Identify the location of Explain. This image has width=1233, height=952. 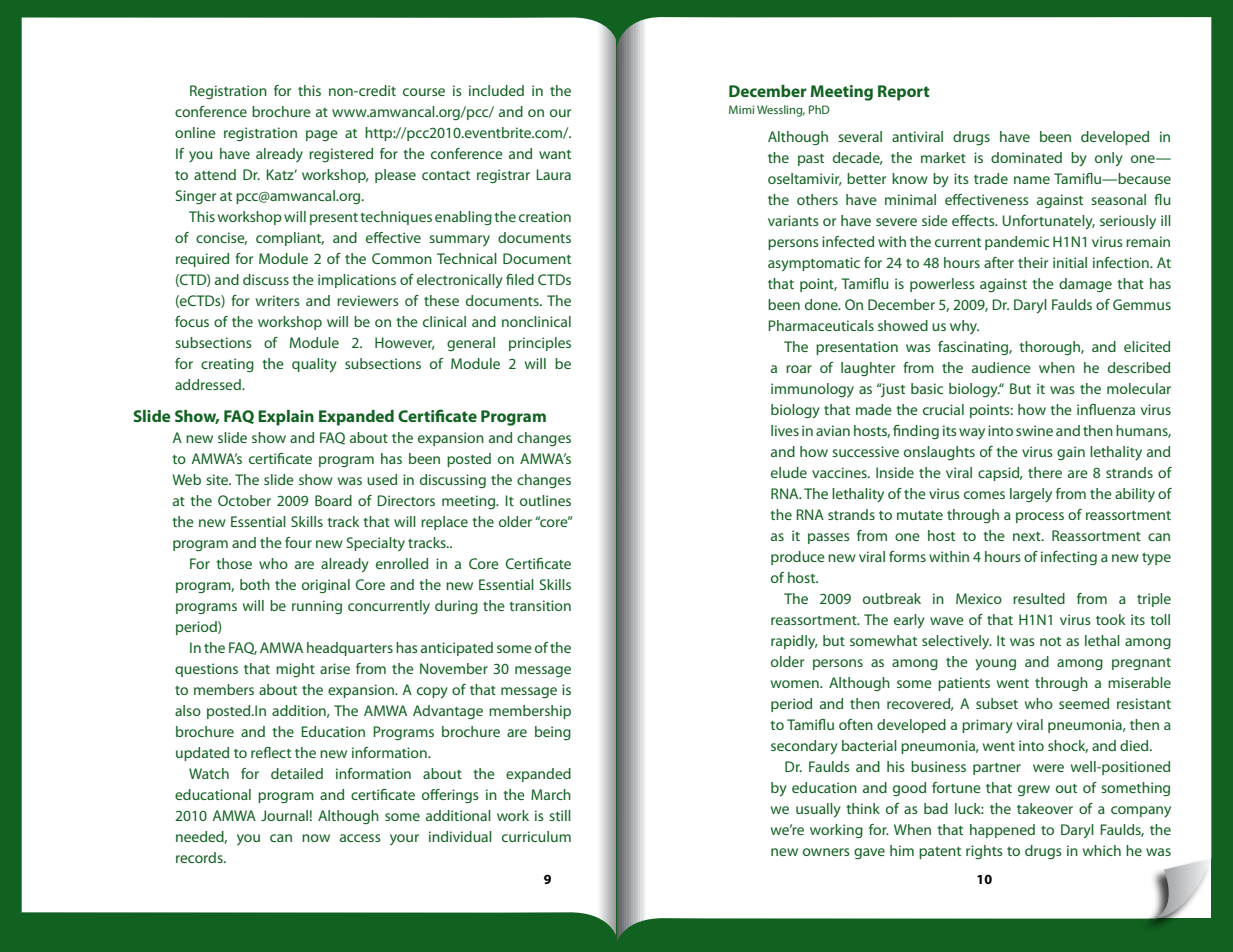
(286, 418).
